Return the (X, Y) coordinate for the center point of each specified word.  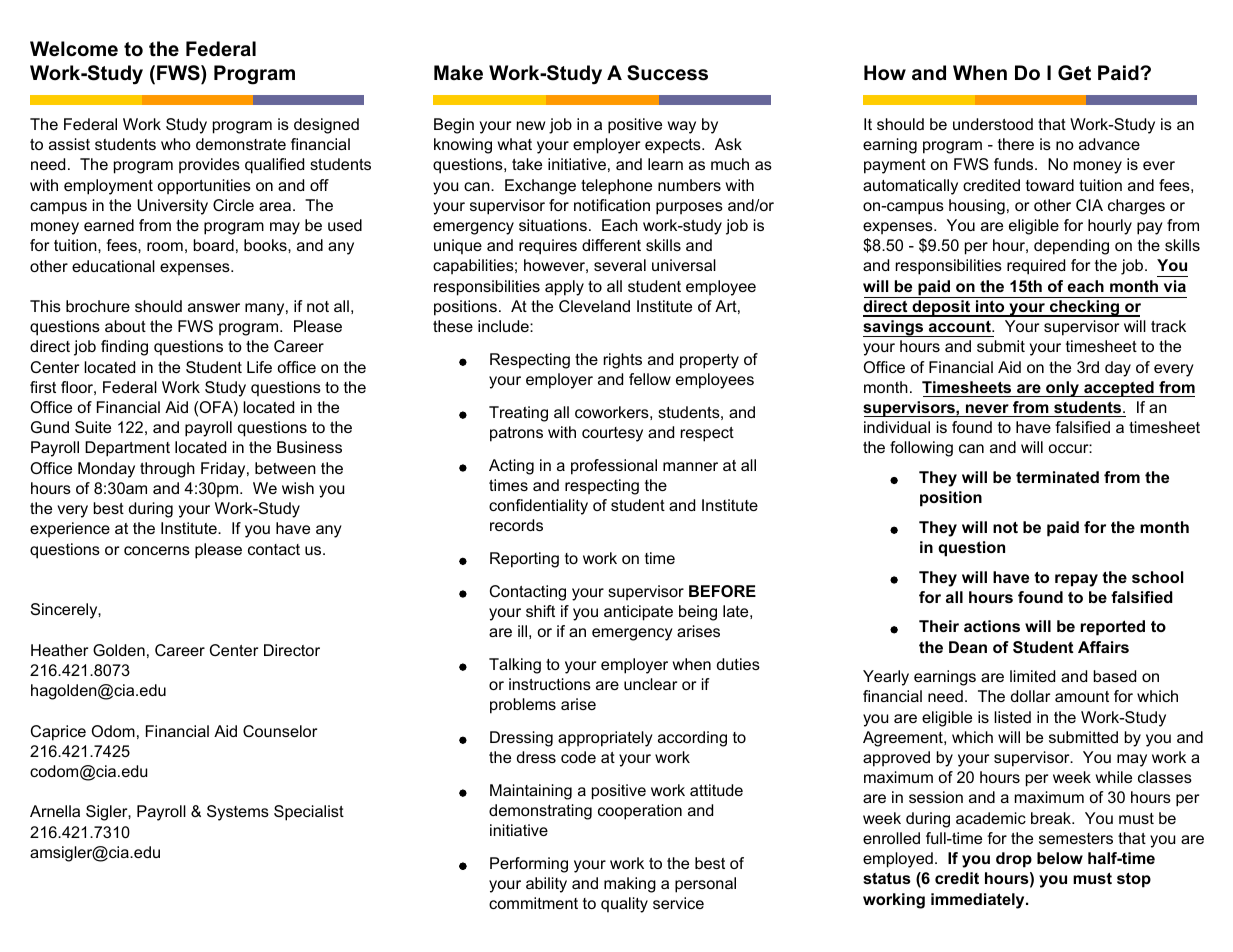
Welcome (74, 49)
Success (667, 73)
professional (614, 467)
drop (1014, 860)
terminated (1057, 477)
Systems (238, 813)
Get (1074, 73)
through (167, 470)
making (630, 885)
